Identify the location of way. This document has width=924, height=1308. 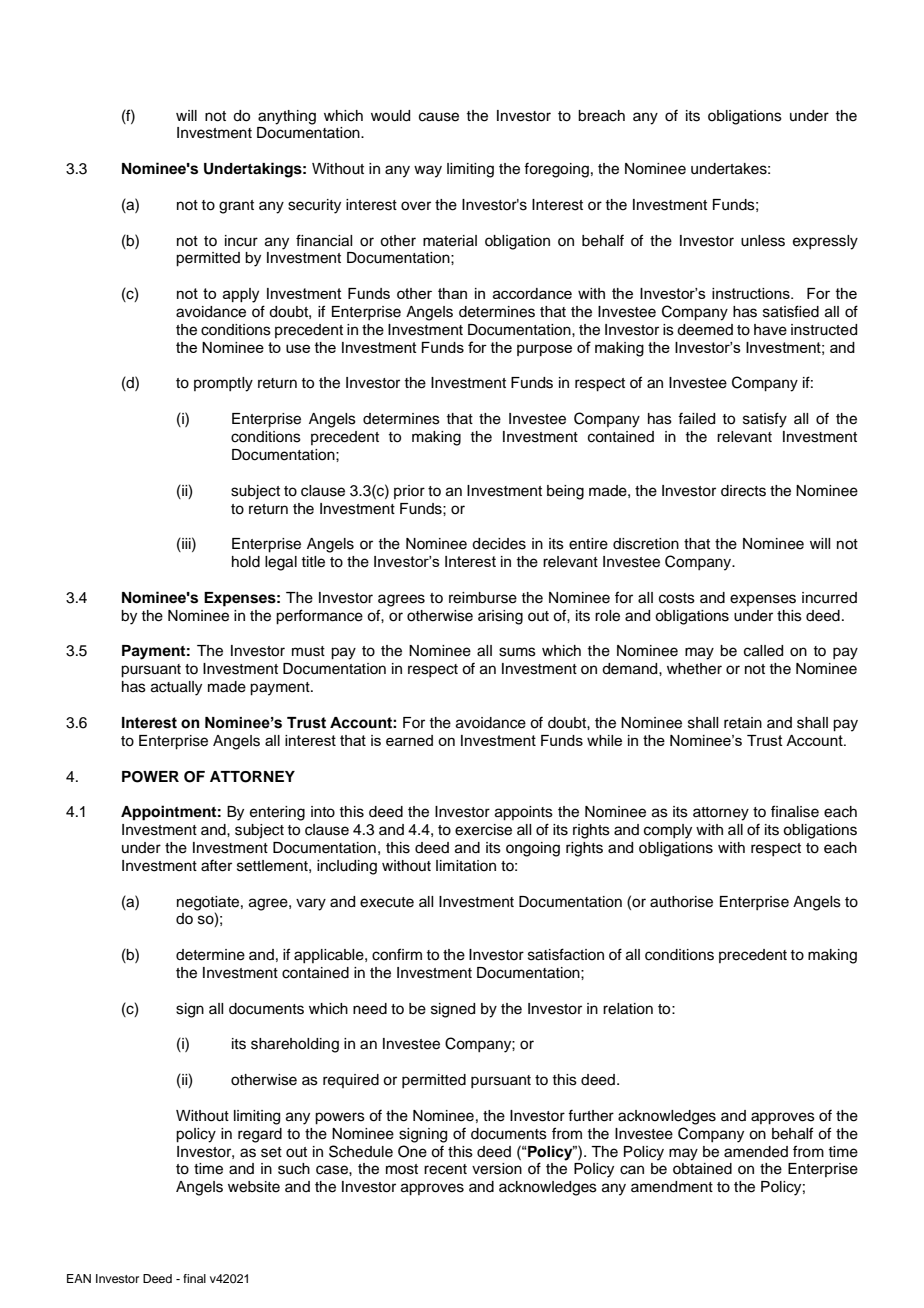
(428, 171).
